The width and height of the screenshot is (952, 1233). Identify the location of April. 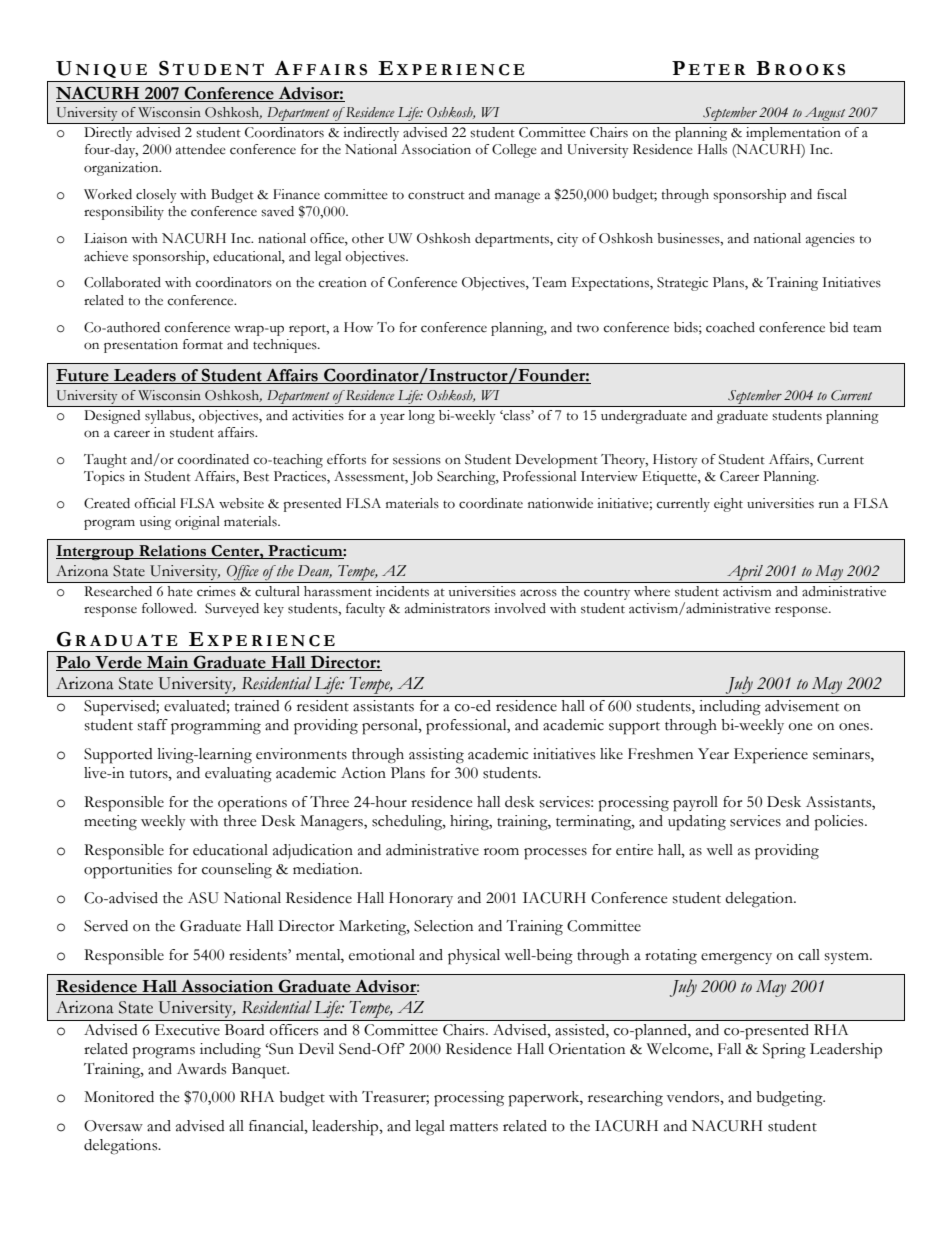
(745, 573).
